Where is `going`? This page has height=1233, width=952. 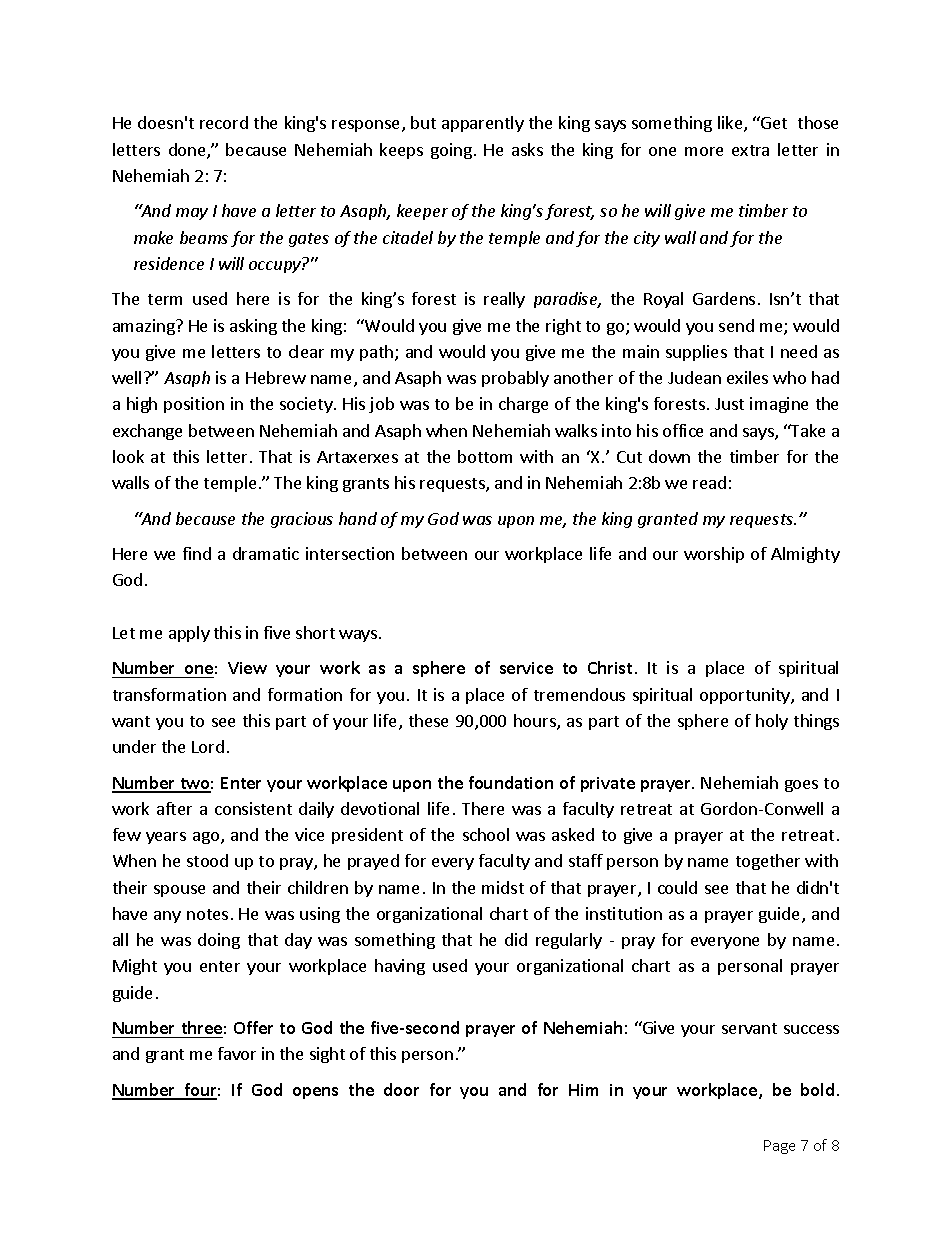 going is located at coordinates (451, 151).
